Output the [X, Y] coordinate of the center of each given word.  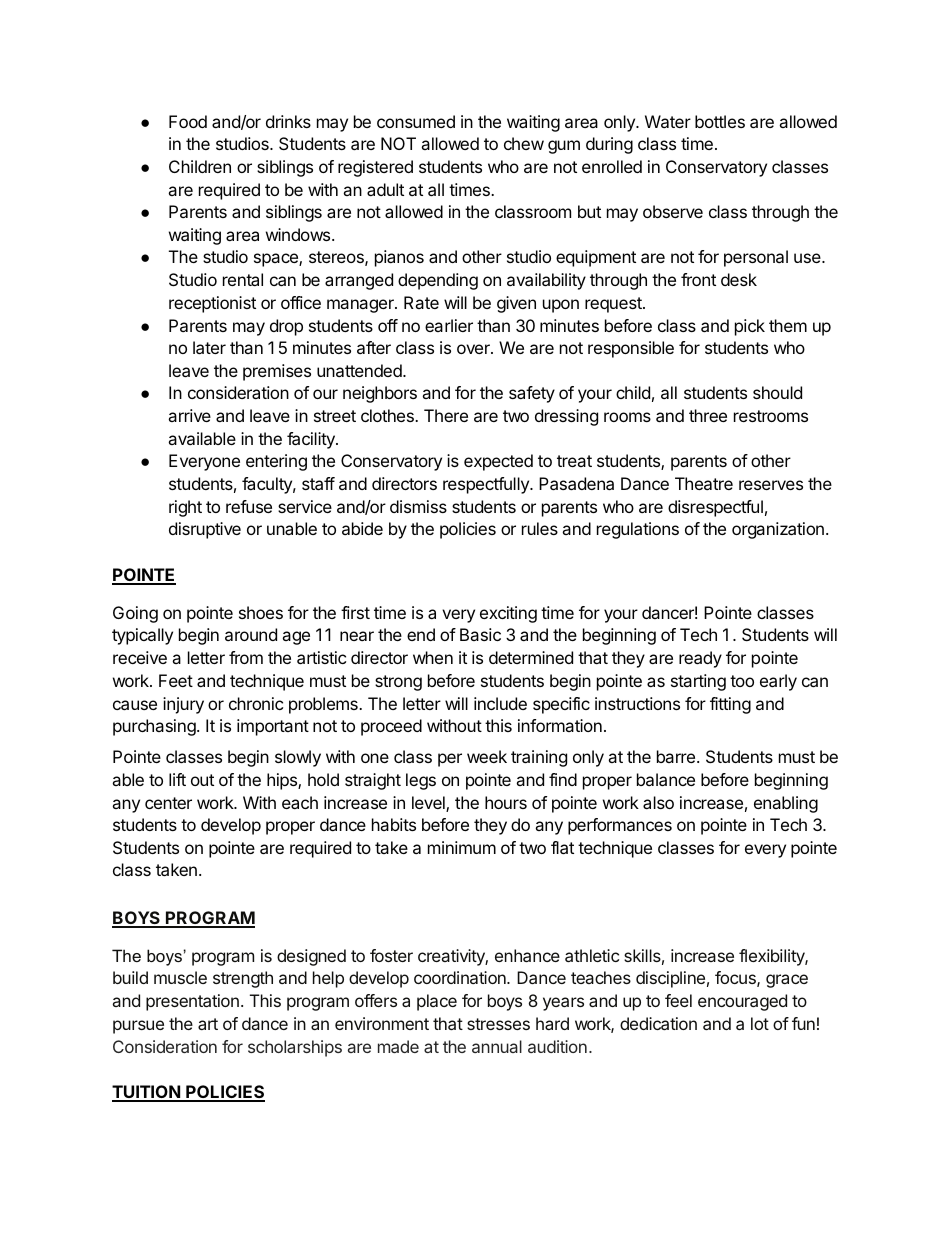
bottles [720, 121]
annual [497, 1046]
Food [188, 121]
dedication [658, 1023]
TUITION [147, 1093]
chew [524, 143]
